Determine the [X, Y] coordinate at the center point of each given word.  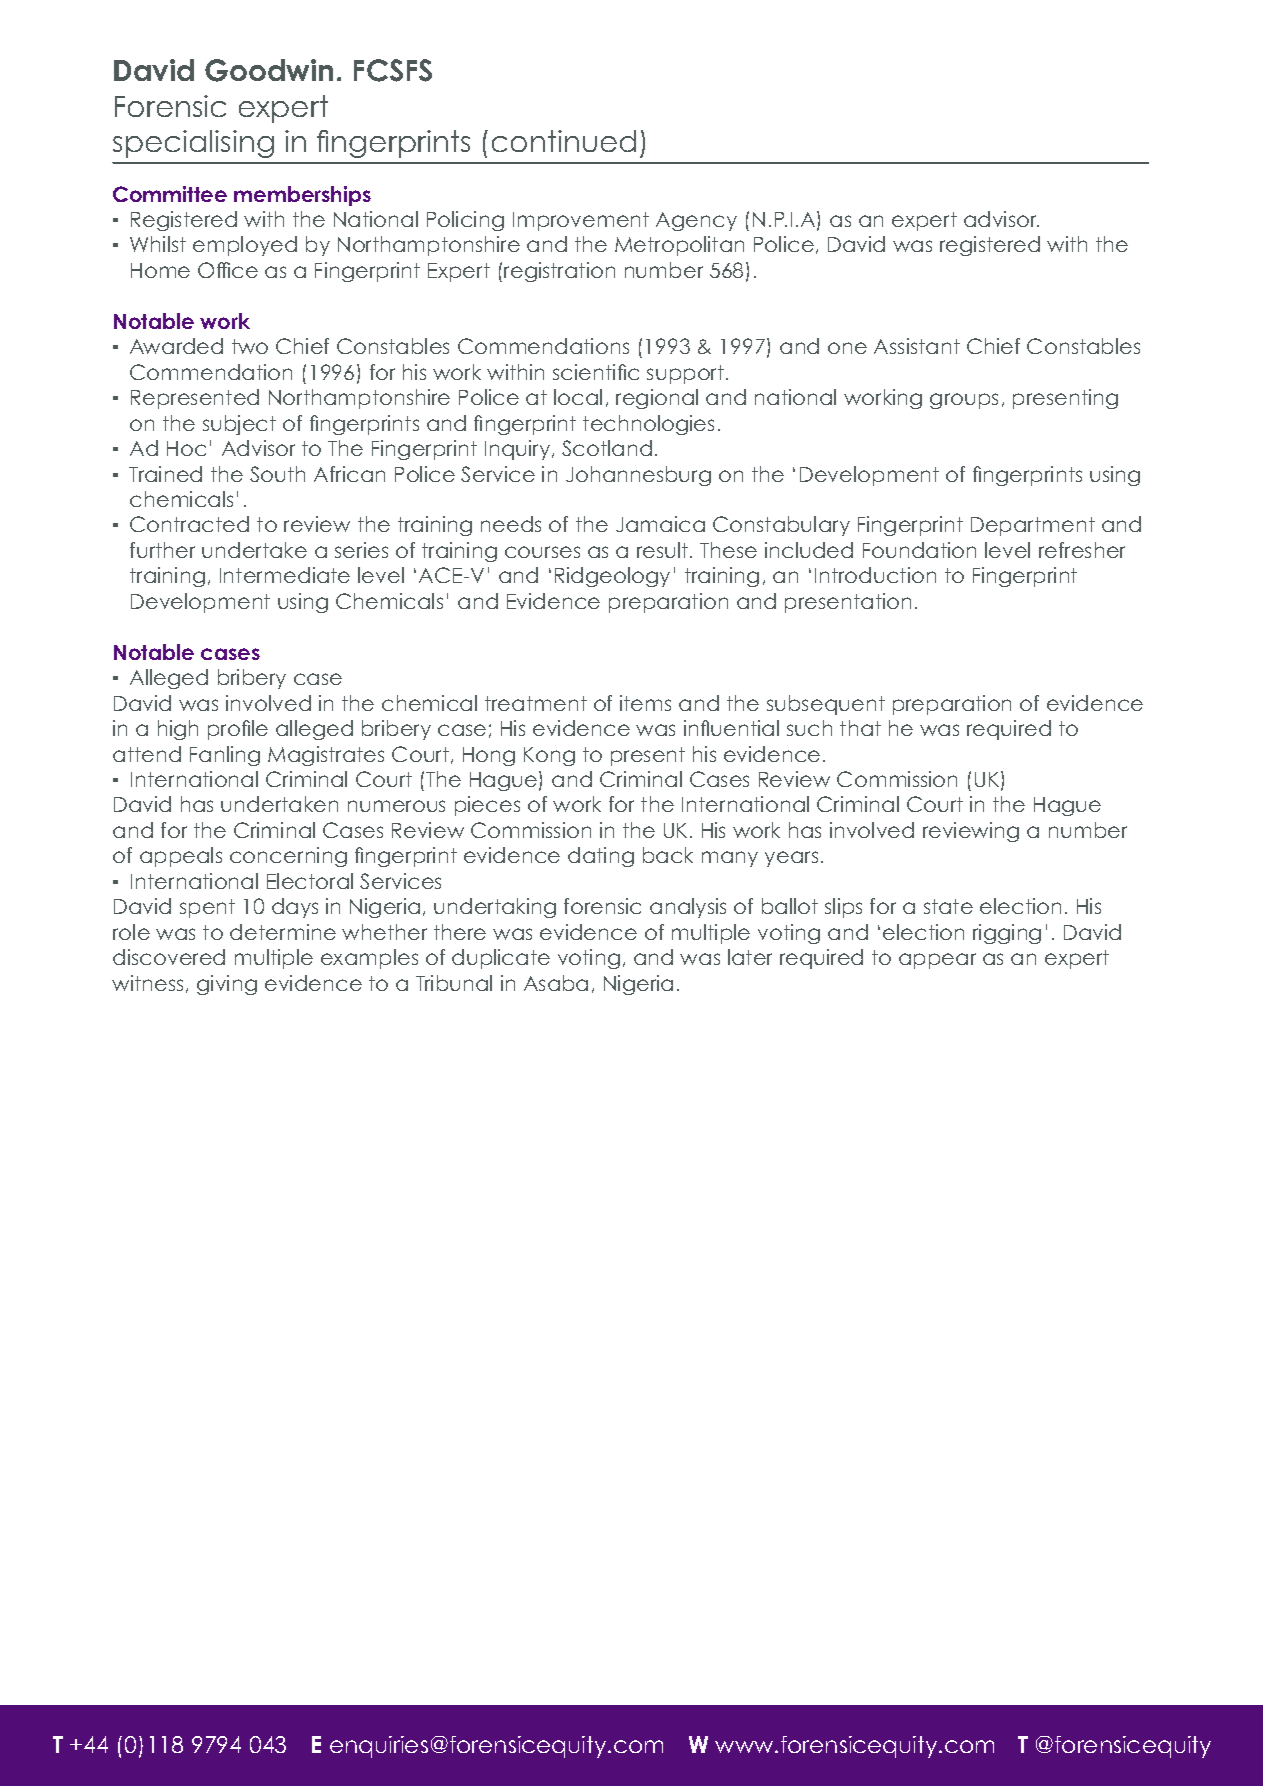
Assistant [917, 346]
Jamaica [660, 524]
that [860, 728]
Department [1033, 526]
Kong [549, 756]
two [250, 346]
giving [227, 985]
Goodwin [269, 70]
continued [564, 141]
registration [559, 272]
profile [238, 730]
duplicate [501, 959]
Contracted [189, 524]
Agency [696, 221]
